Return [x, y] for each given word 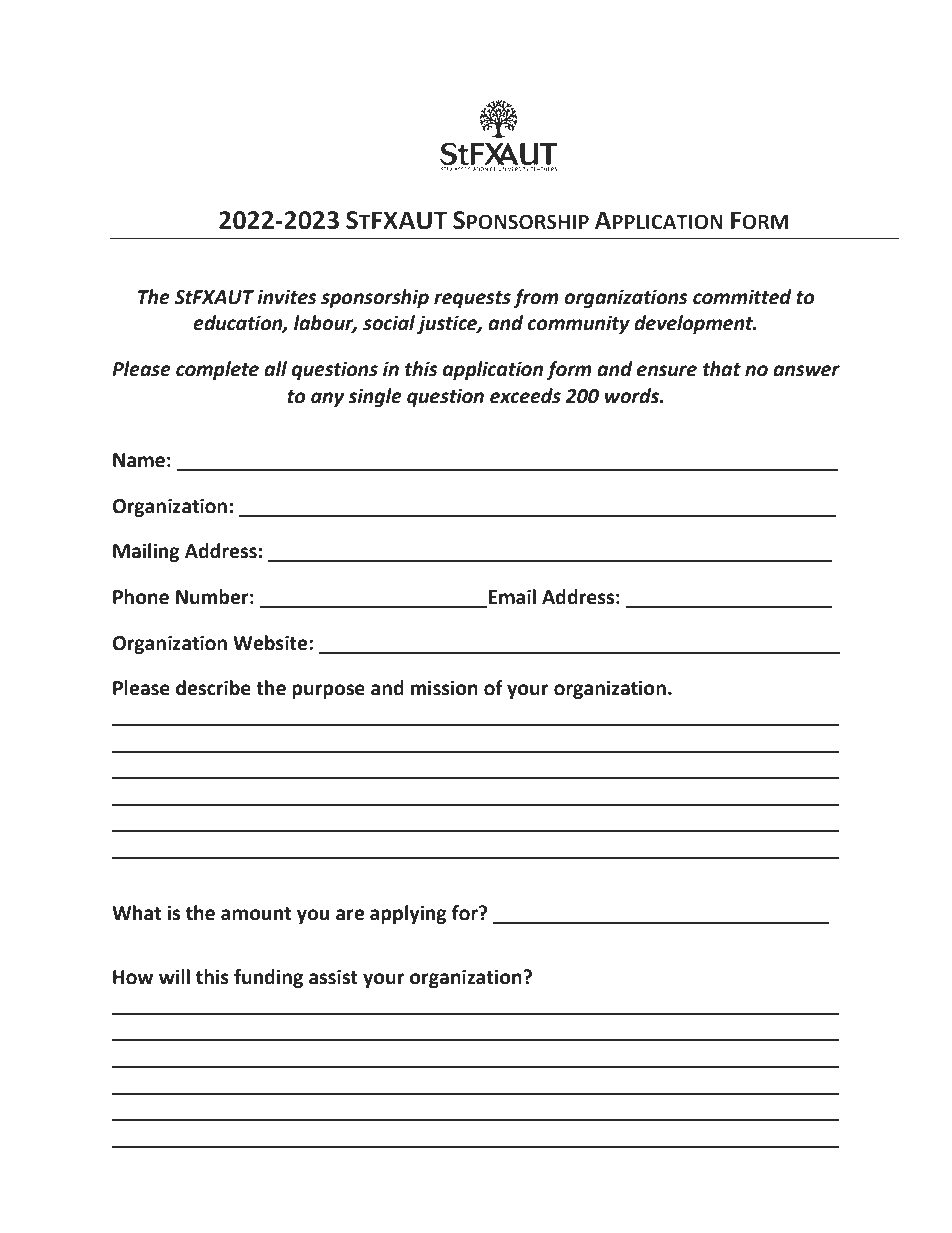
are [350, 915]
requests [472, 299]
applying [408, 914]
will [174, 976]
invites [287, 297]
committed [742, 297]
